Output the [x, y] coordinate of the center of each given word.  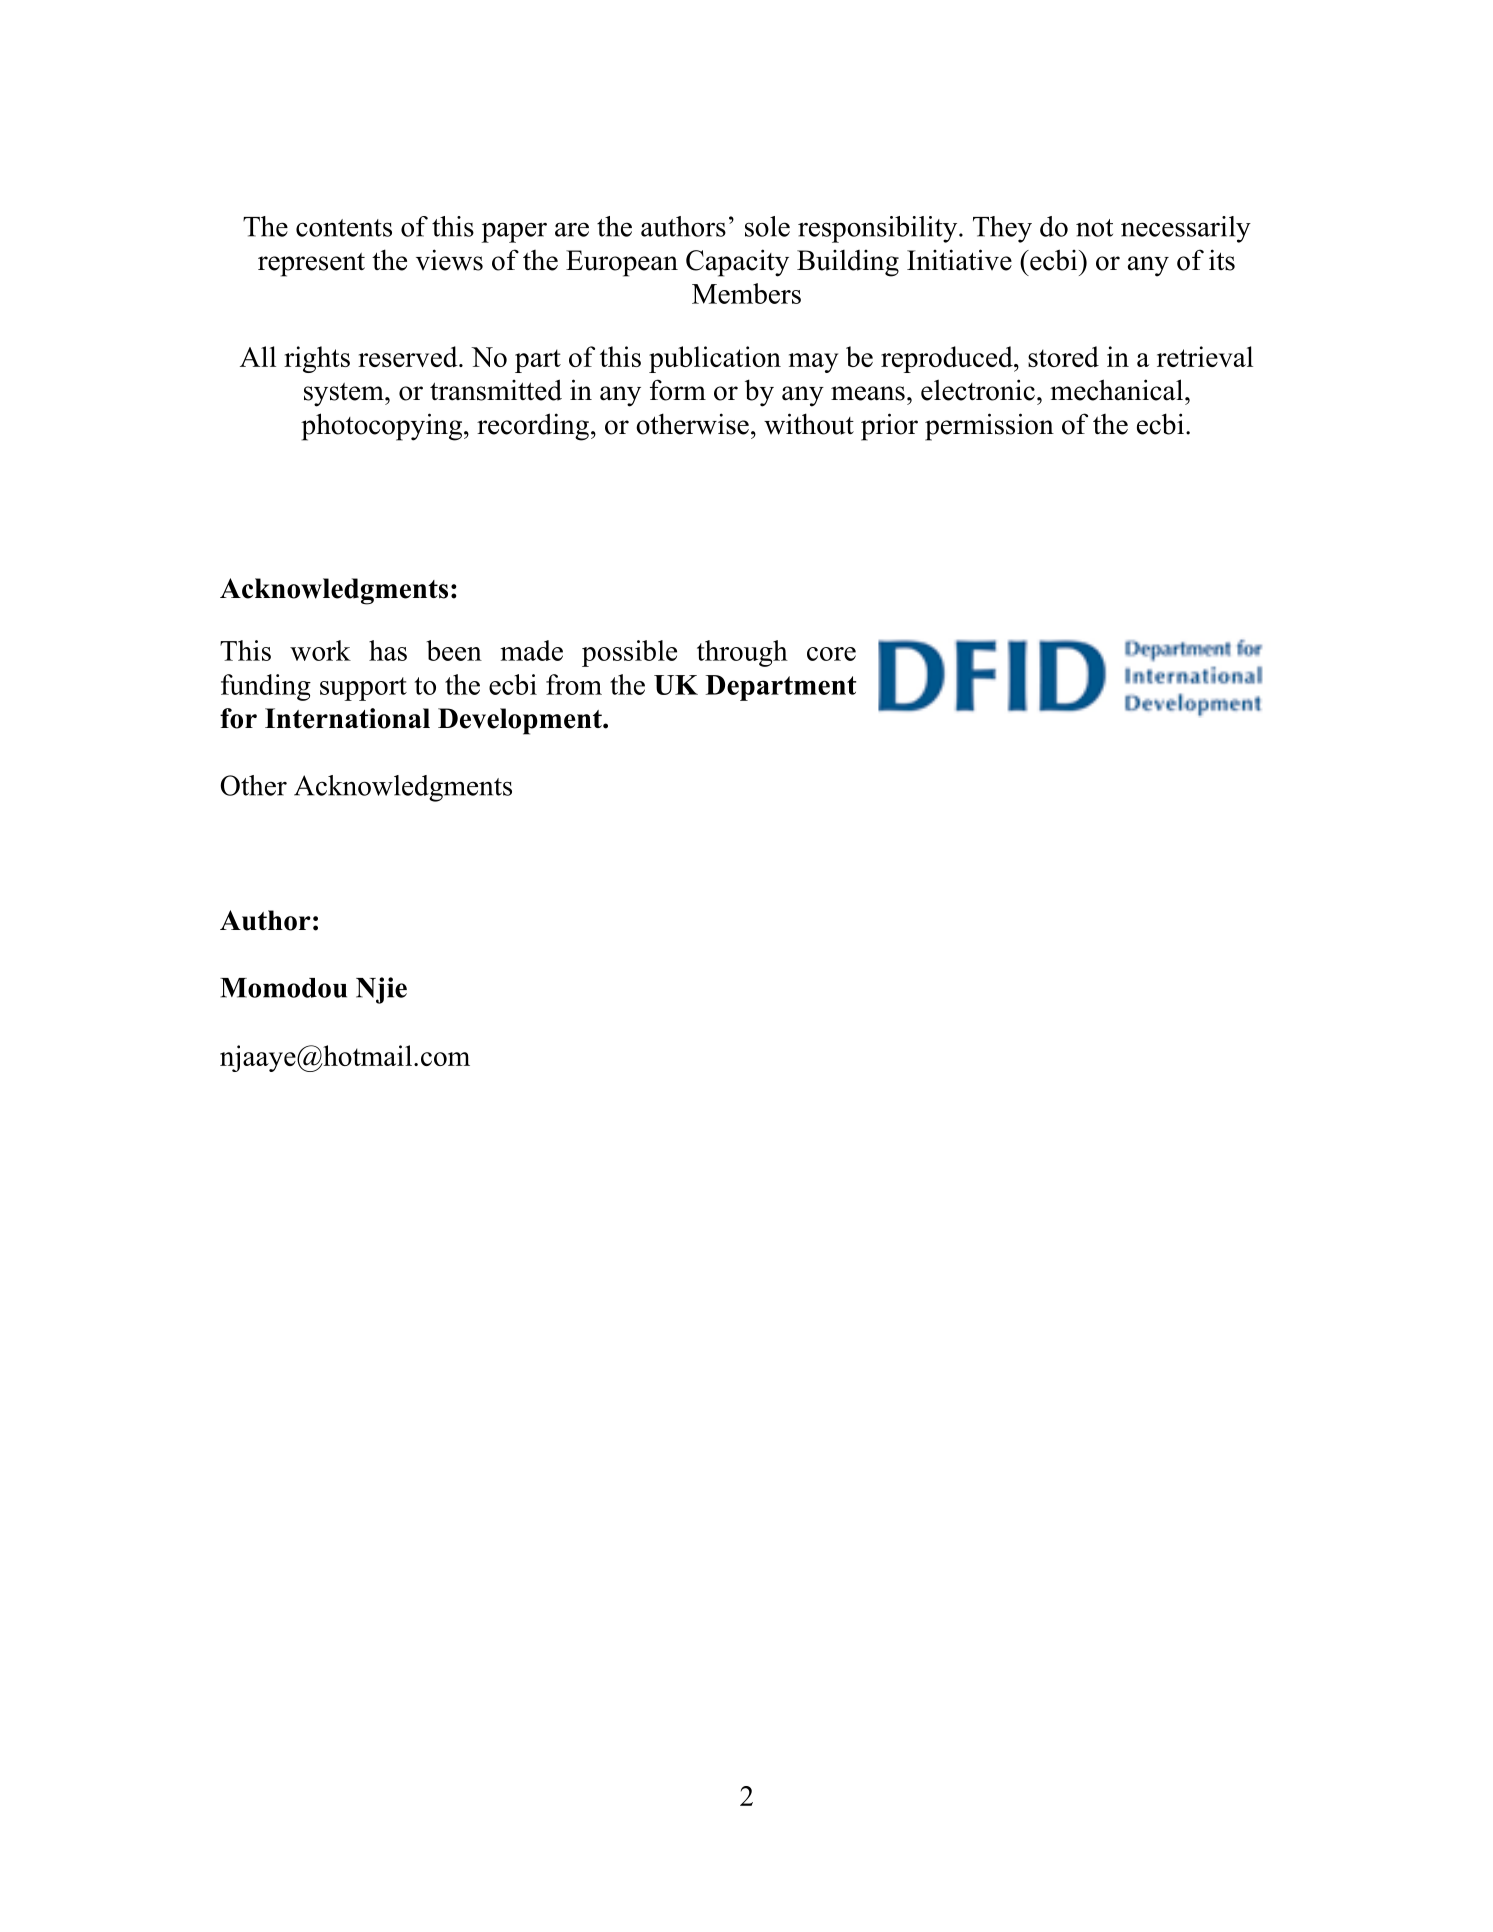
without [809, 424]
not [1094, 228]
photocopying [383, 427]
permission [989, 427]
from [574, 684]
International [347, 718]
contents [344, 228]
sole [767, 226]
